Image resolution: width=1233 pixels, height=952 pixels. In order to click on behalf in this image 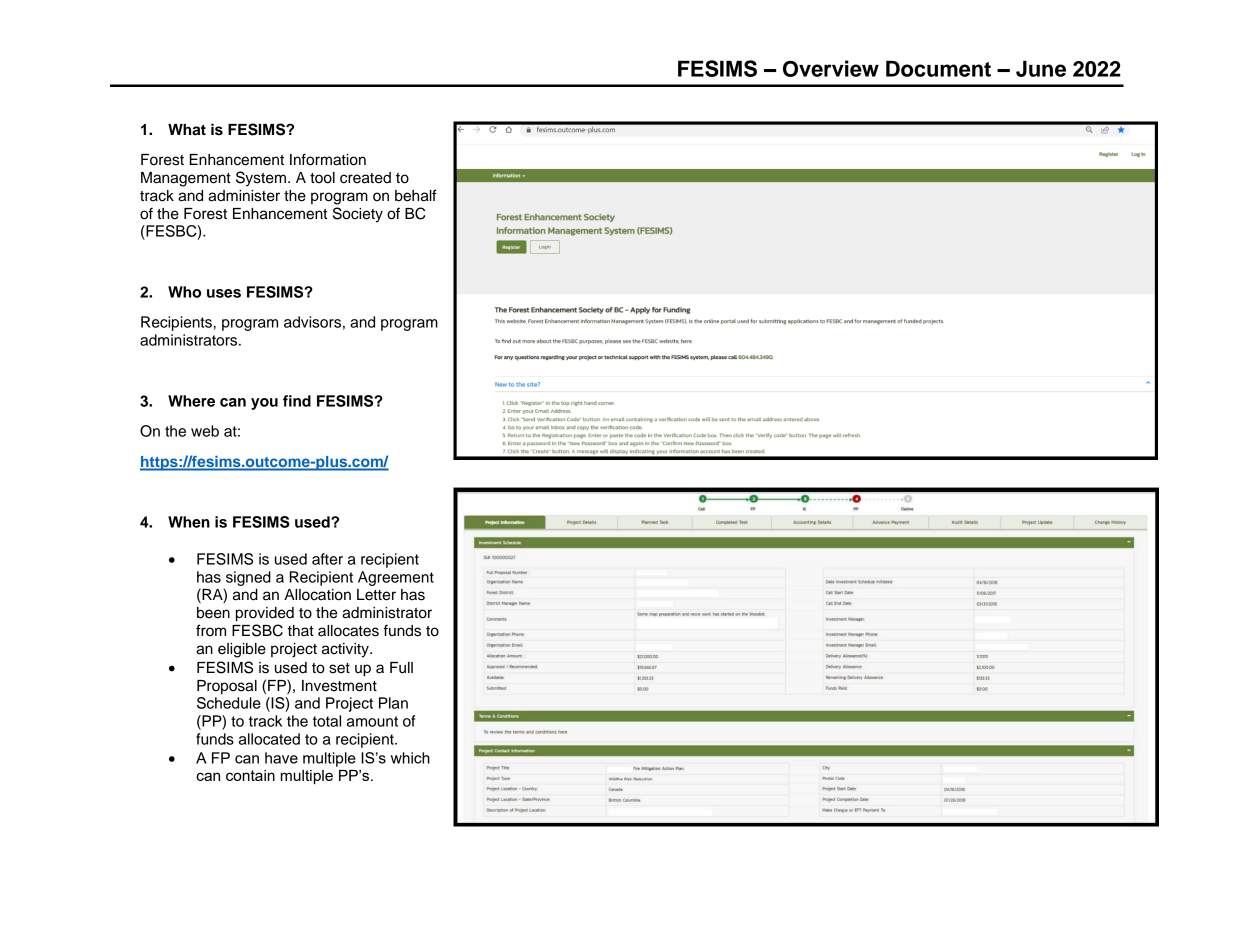, I will do `click(416, 195)`.
